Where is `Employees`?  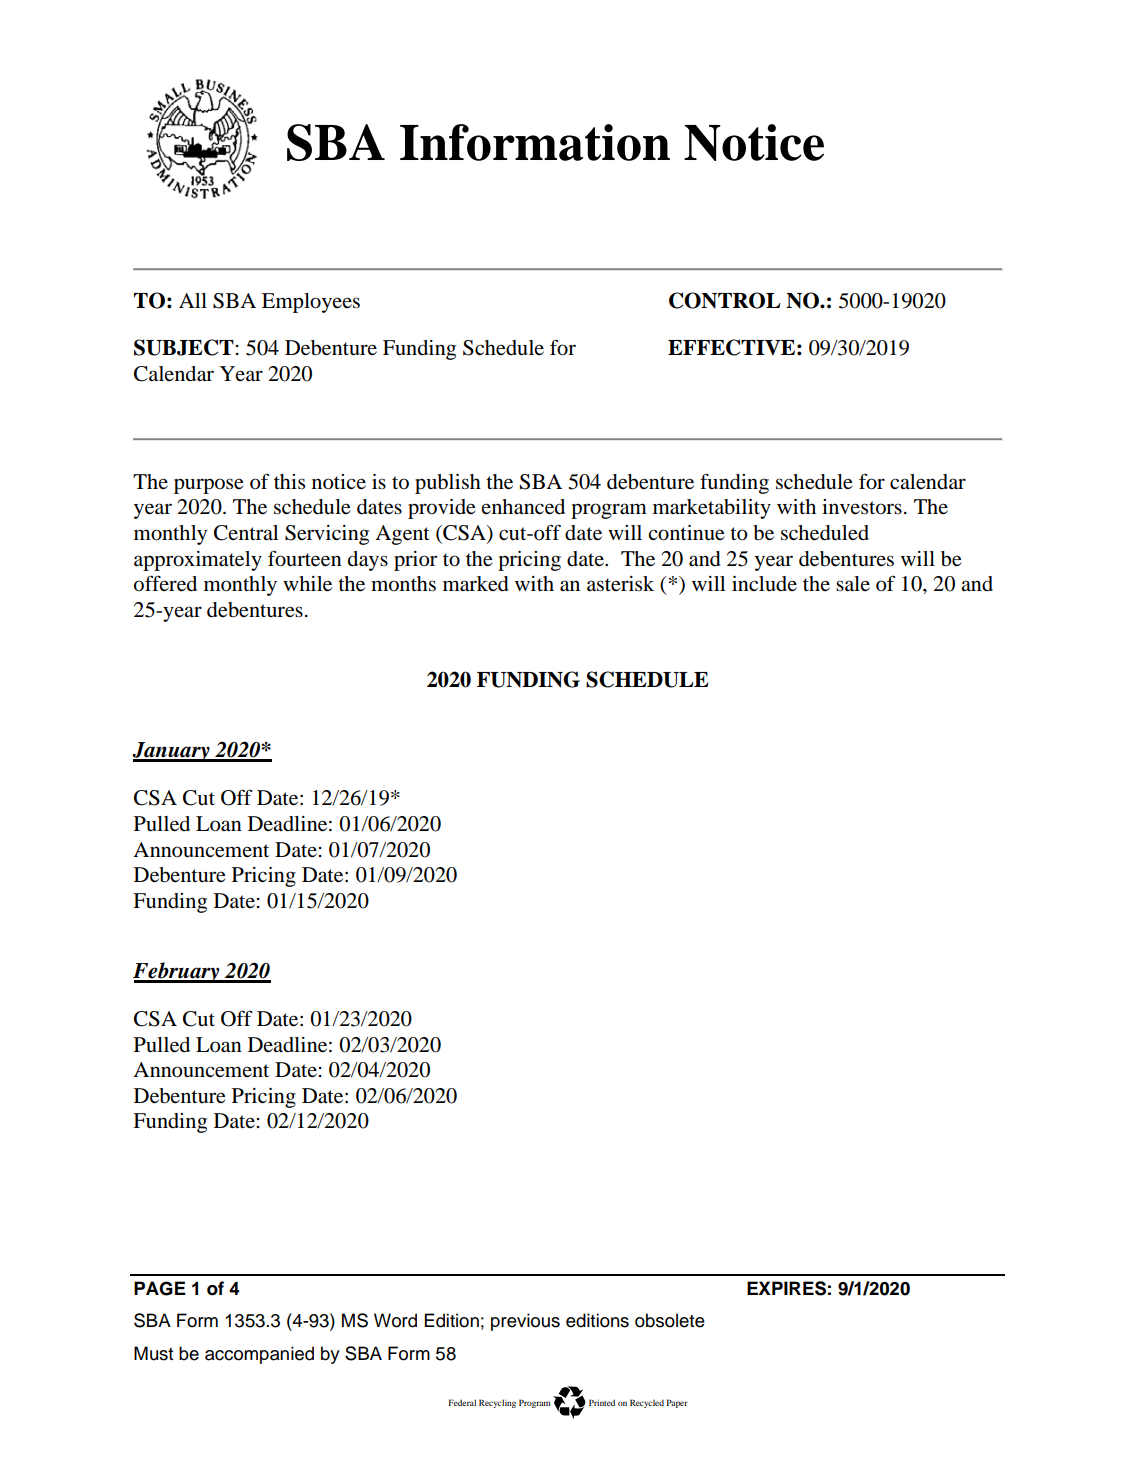
Employees is located at coordinates (311, 303).
